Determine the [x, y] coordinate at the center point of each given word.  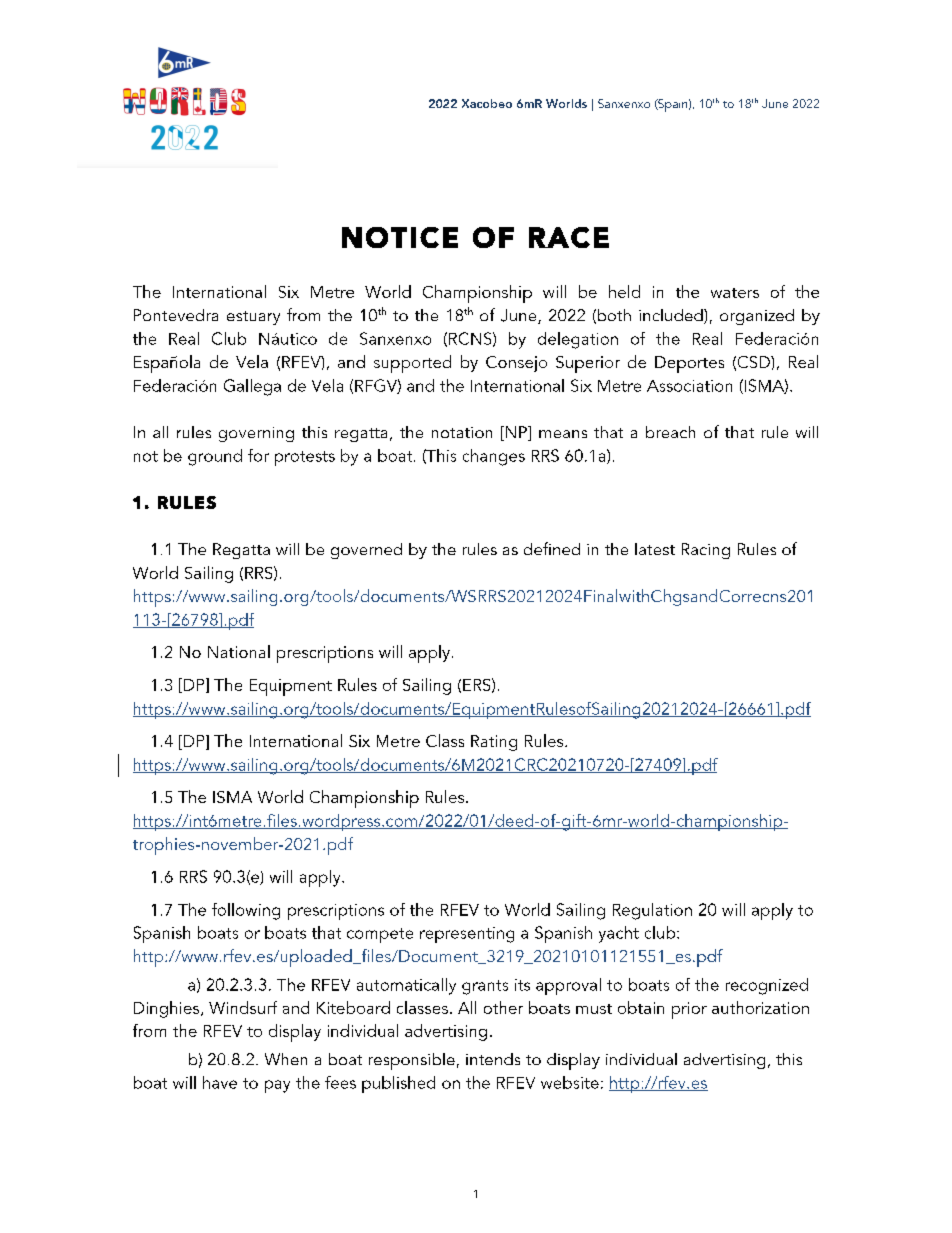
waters [735, 293]
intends [493, 1059]
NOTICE [400, 237]
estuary [253, 318]
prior [689, 1010]
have [220, 1082]
